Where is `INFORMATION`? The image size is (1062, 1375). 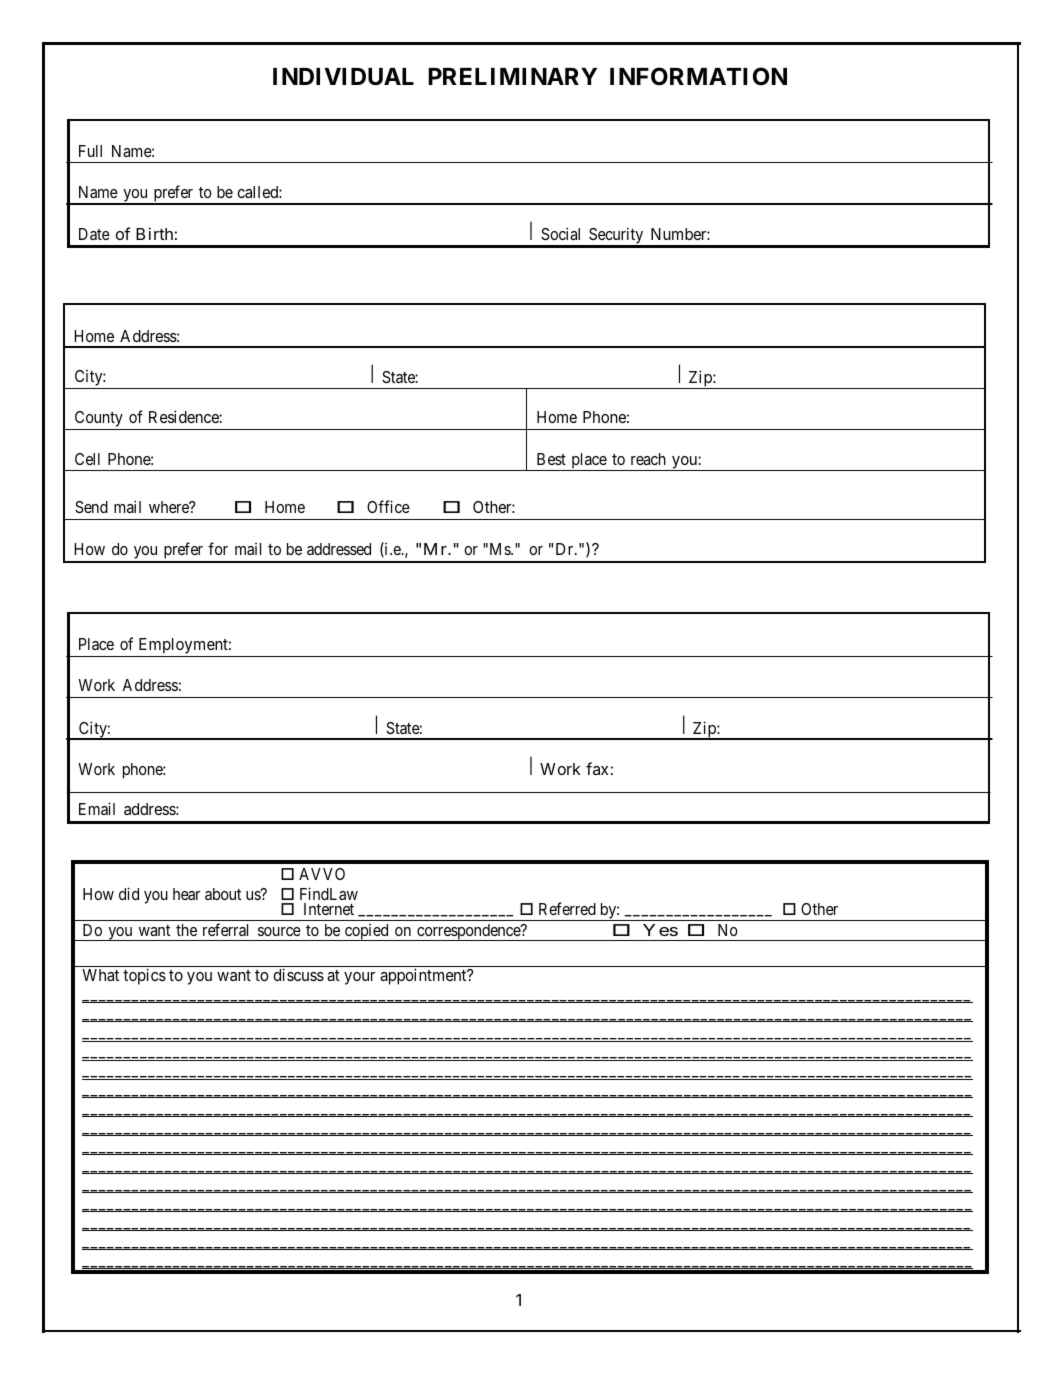 INFORMATION is located at coordinates (698, 76).
